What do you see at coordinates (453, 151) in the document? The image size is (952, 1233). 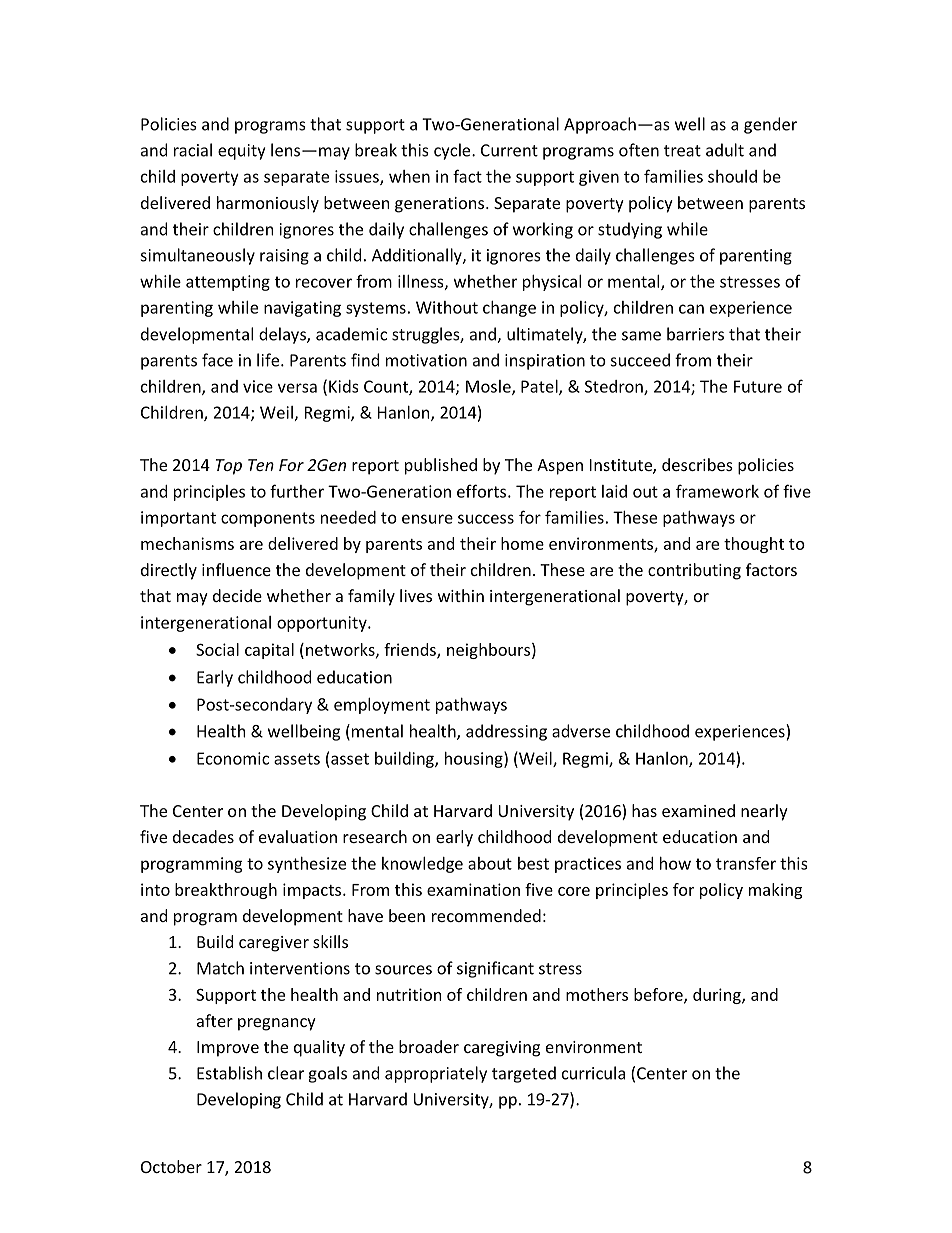 I see `cycle` at bounding box center [453, 151].
